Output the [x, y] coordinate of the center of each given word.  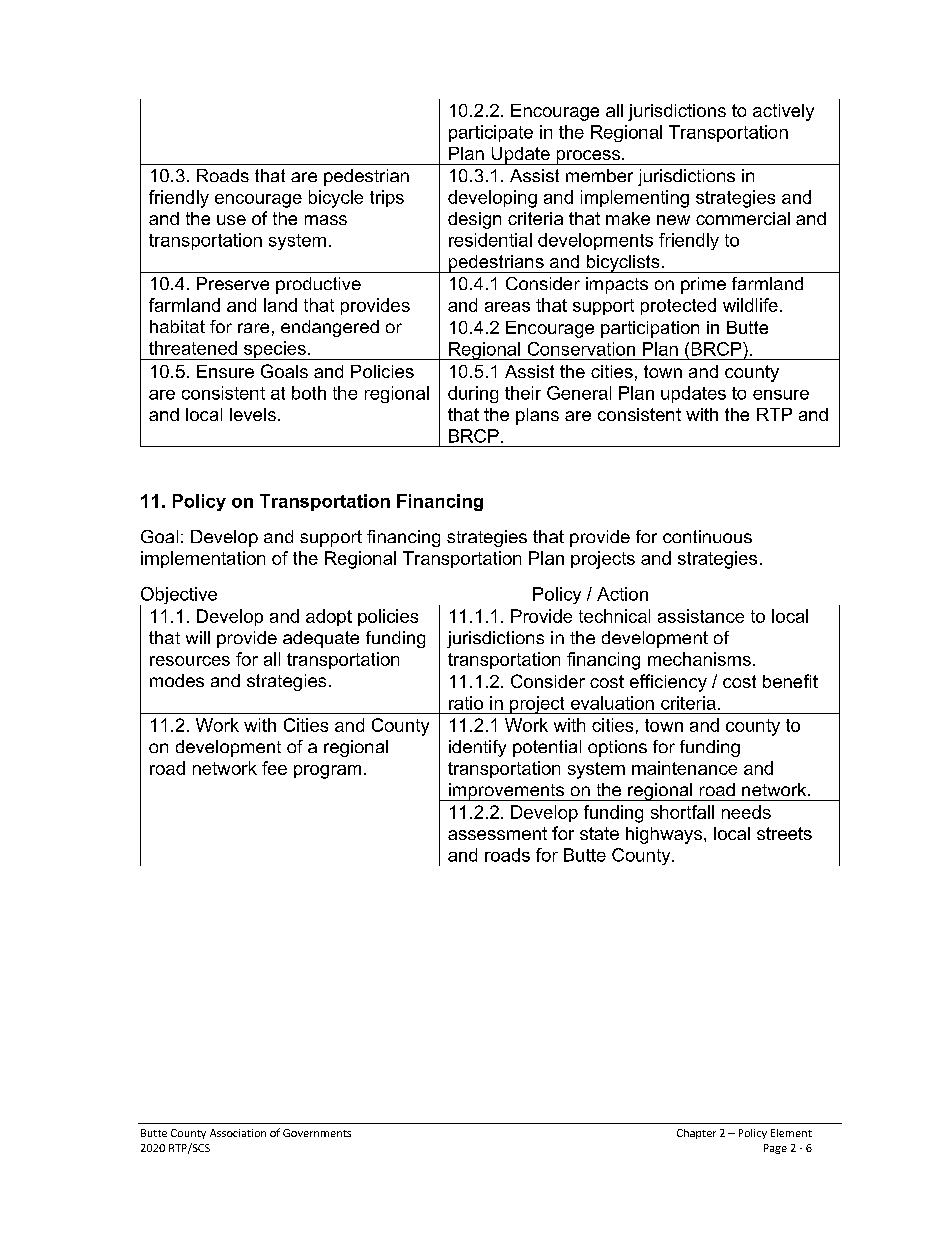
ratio [466, 703]
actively [783, 112]
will [198, 637]
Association [238, 1133]
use [231, 220]
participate [491, 133]
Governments [317, 1133]
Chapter [696, 1134]
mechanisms [699, 659]
